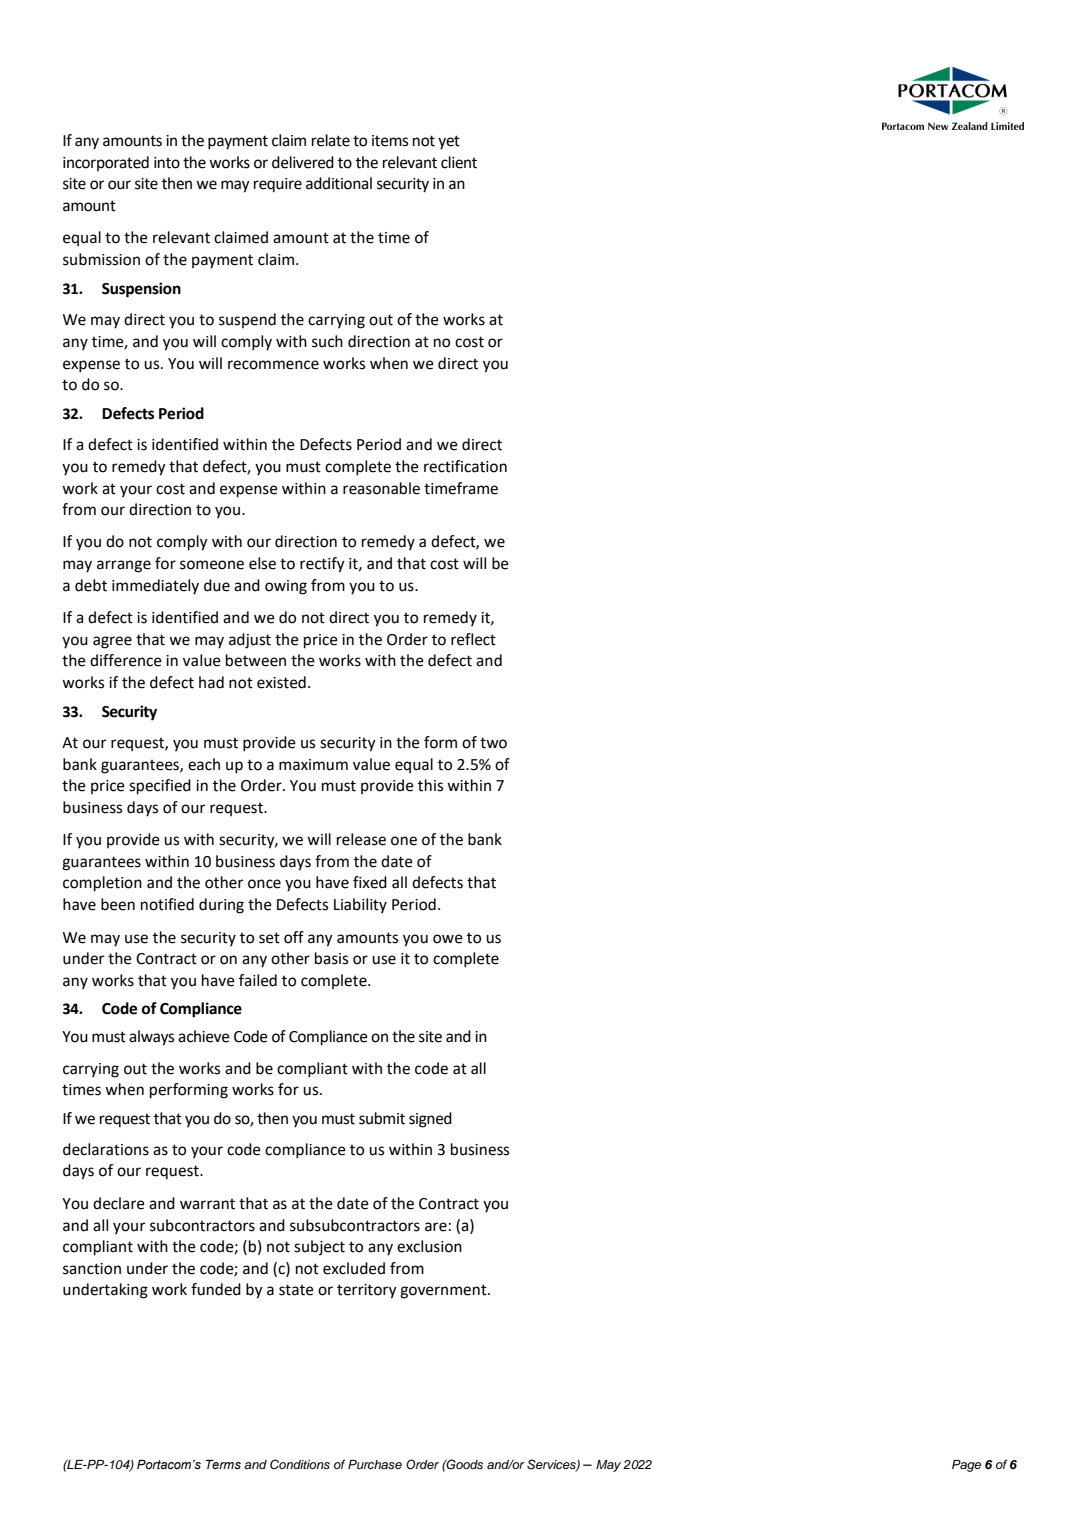  Describe the element at coordinates (493, 743) in the document. I see `two` at that location.
